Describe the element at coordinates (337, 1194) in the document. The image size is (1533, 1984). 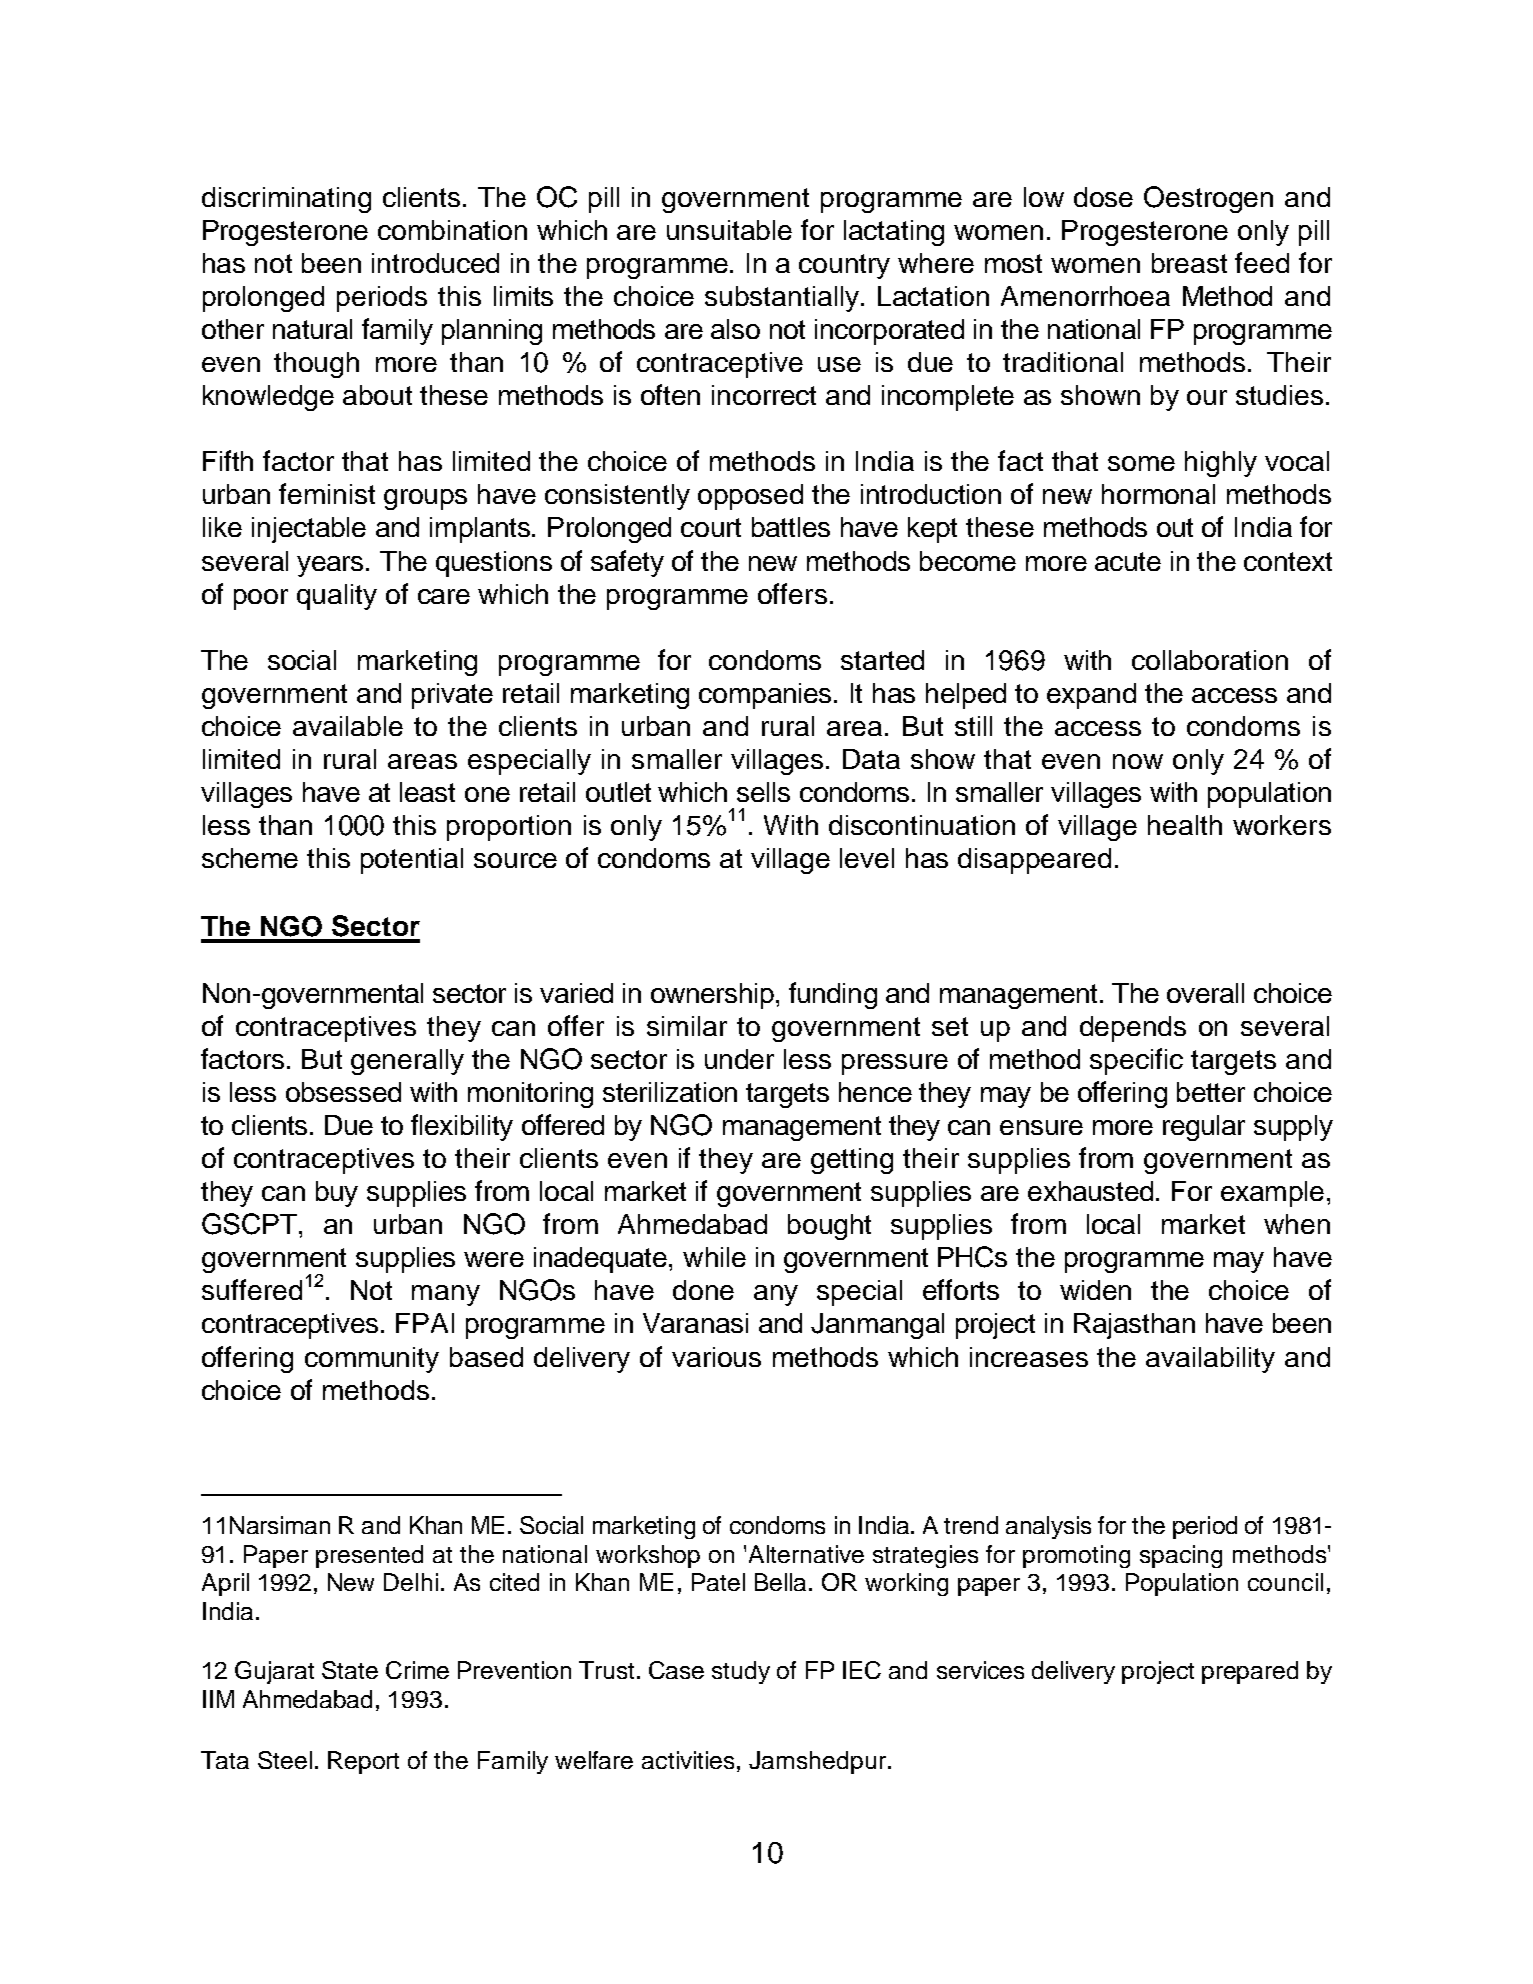
I see `buy` at that location.
